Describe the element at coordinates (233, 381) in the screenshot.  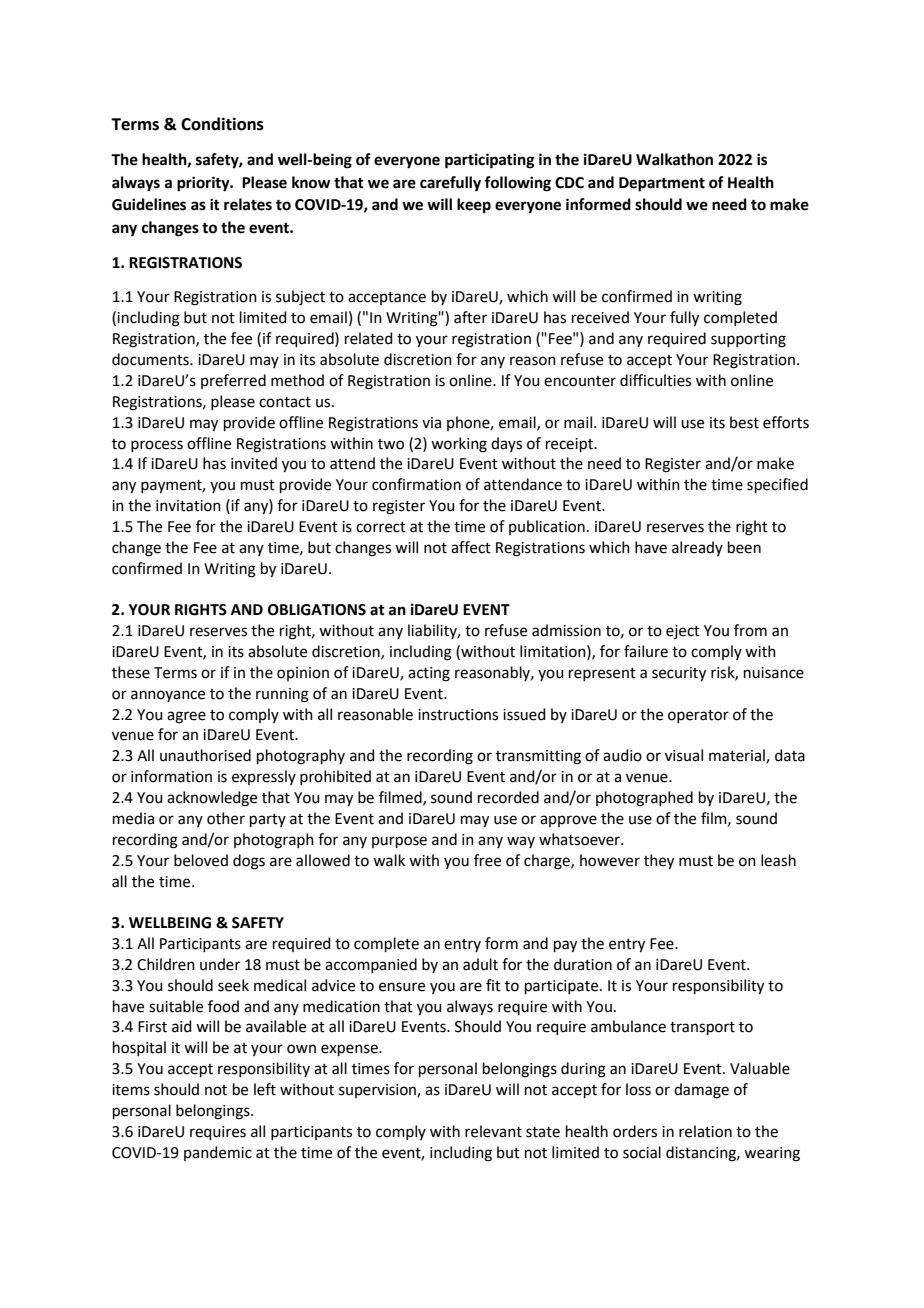
I see `preferred` at that location.
